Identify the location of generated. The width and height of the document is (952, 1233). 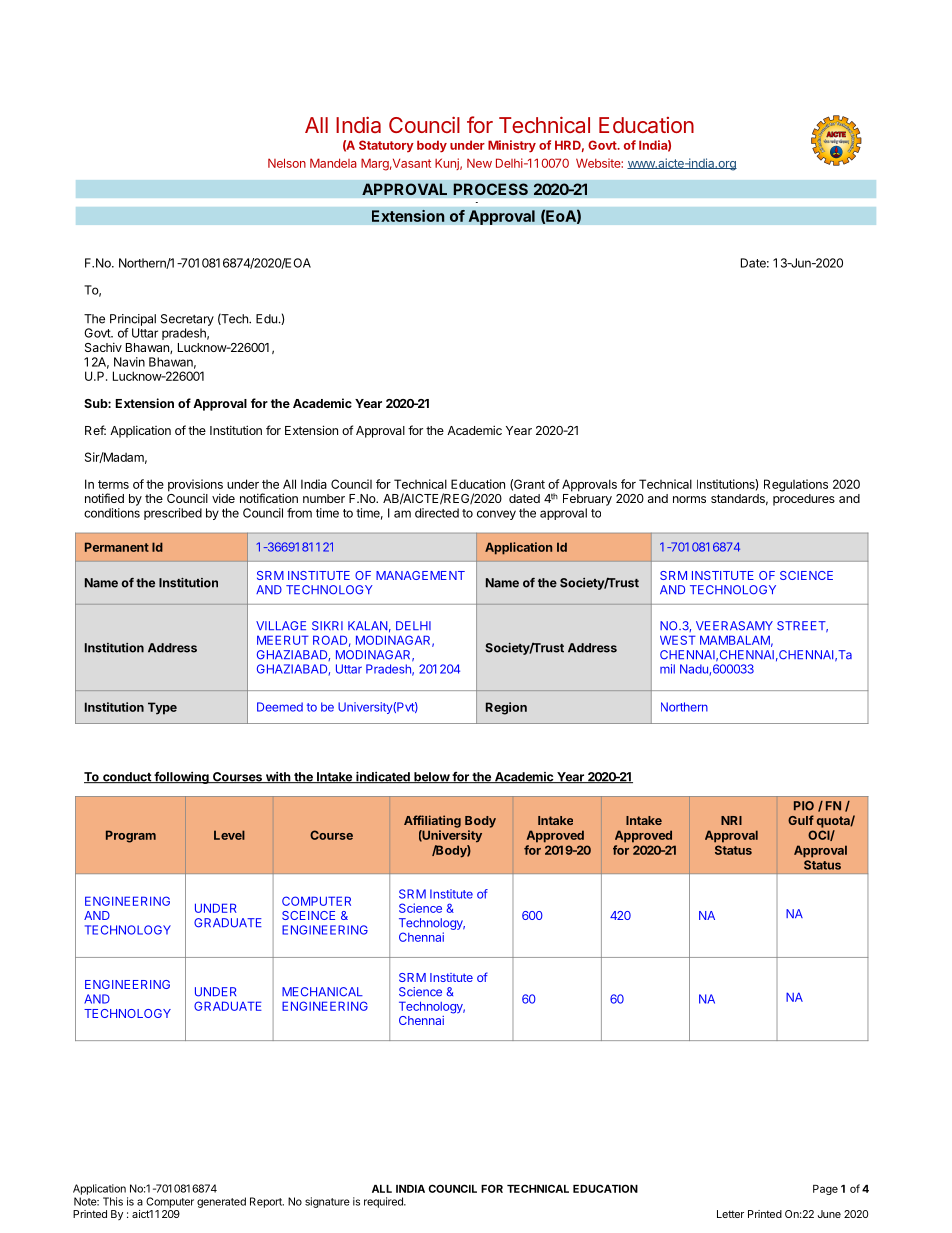
(221, 1202).
